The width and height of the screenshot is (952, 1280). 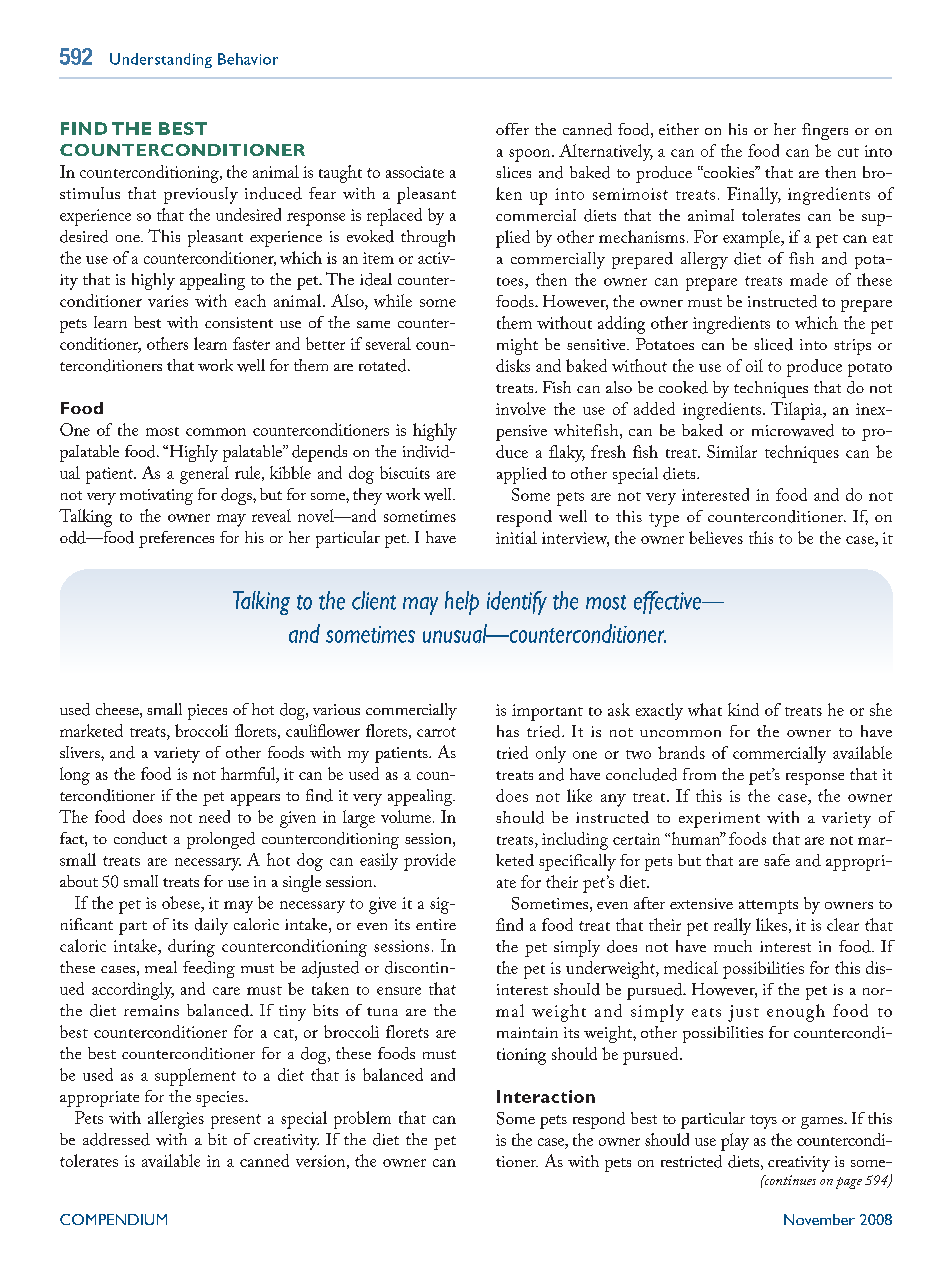 I want to click on fingers, so click(x=825, y=131).
